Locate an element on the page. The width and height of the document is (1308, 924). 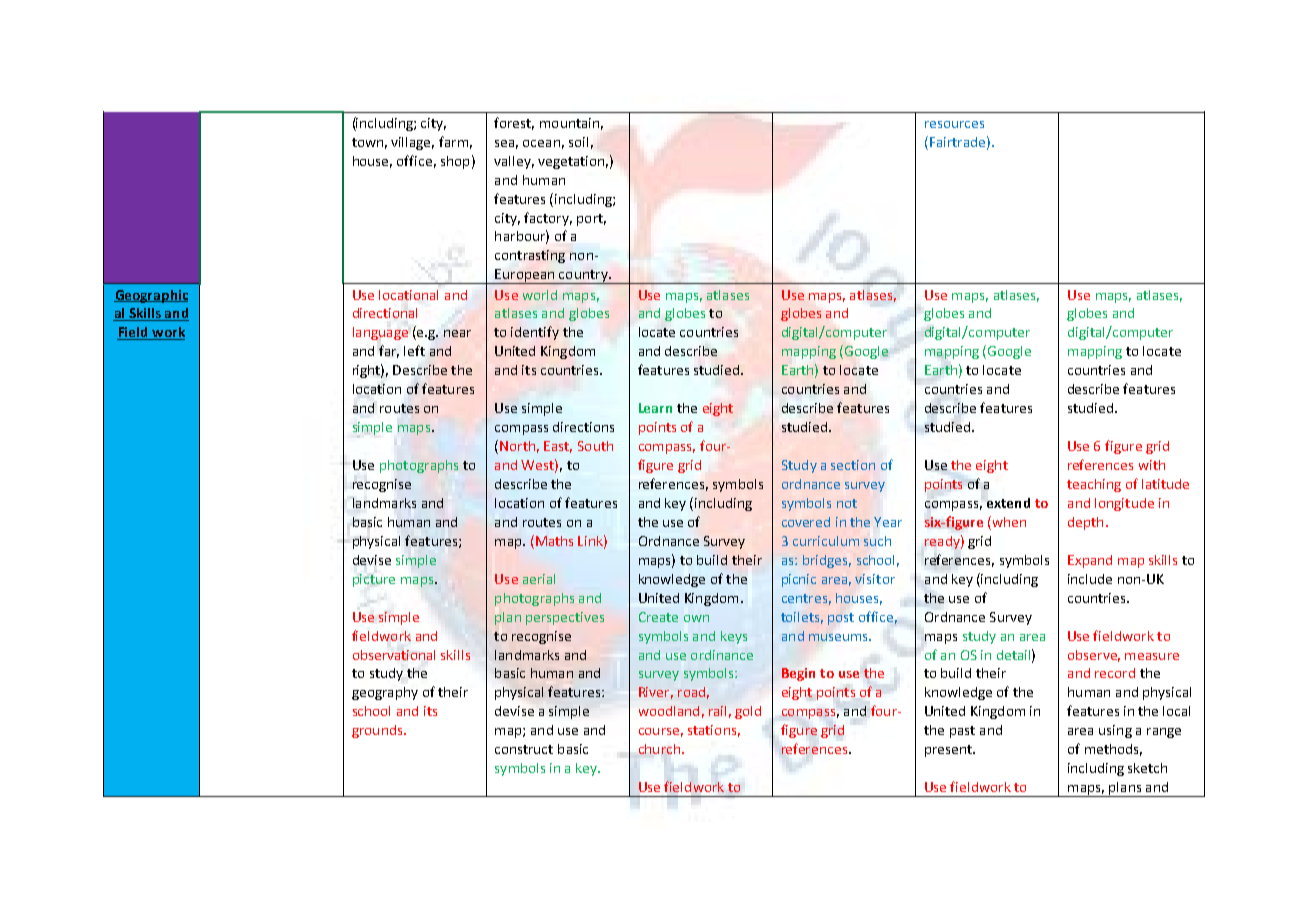
world is located at coordinates (540, 295).
